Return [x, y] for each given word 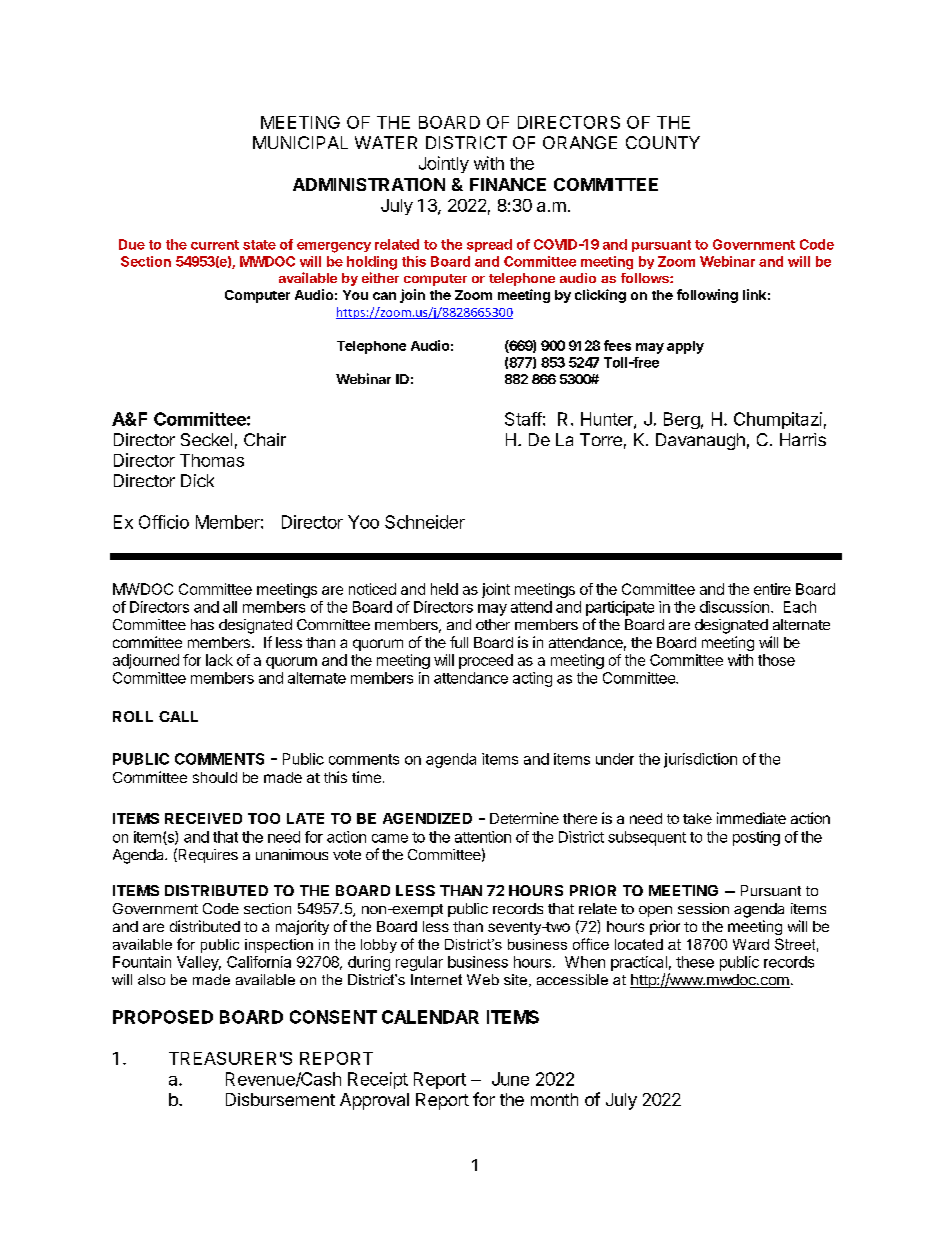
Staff [523, 419]
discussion [734, 607]
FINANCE [508, 184]
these [695, 962]
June [510, 1079]
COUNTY [663, 142]
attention [483, 837]
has [202, 624]
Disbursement [280, 1099]
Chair [265, 439]
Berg [682, 420]
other [493, 624]
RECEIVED [203, 818]
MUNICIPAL [300, 142]
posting [756, 838]
